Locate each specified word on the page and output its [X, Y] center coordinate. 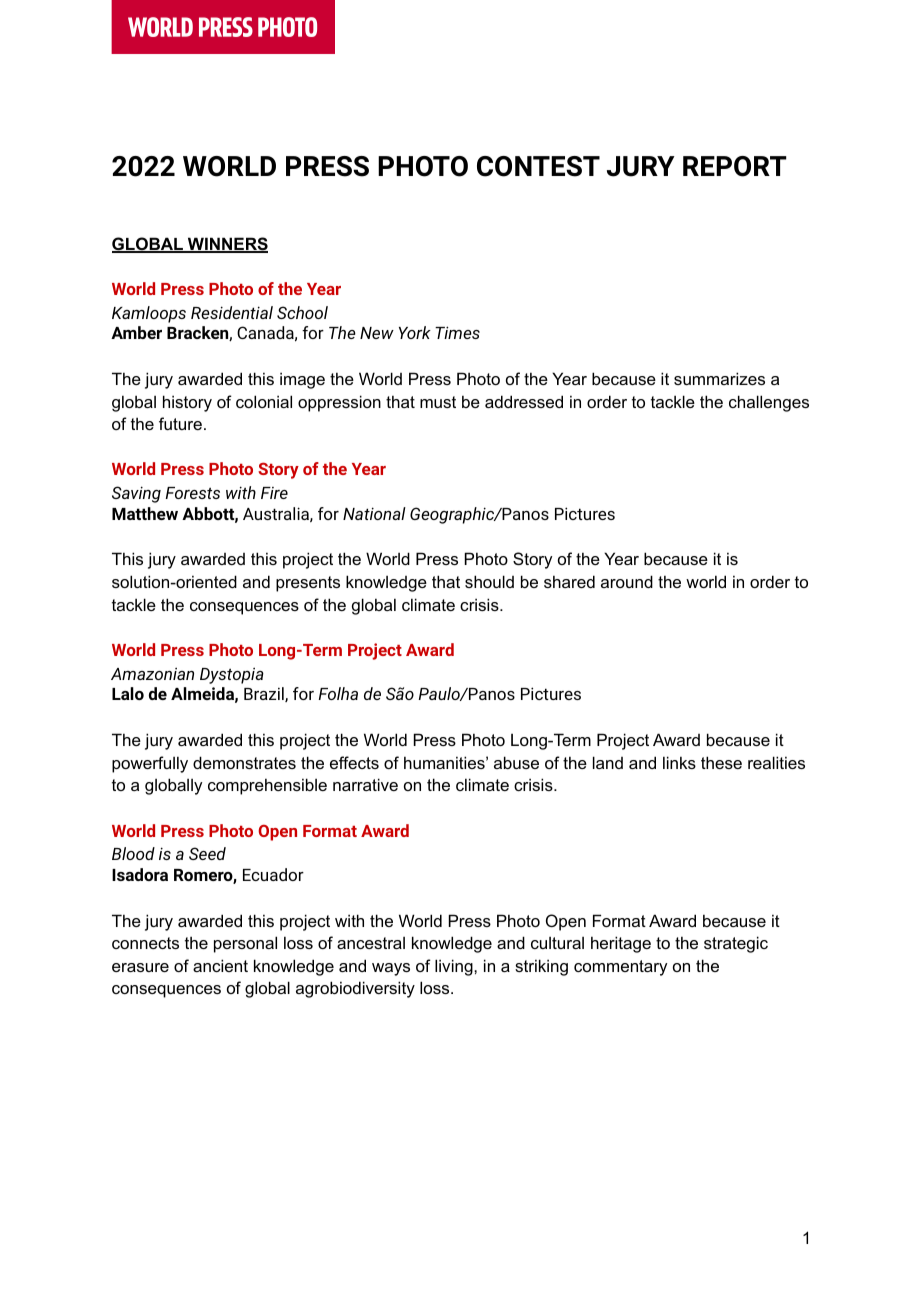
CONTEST [538, 166]
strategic [736, 944]
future [180, 423]
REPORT [735, 166]
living [455, 967]
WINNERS [227, 245]
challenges [769, 403]
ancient [220, 965]
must [438, 402]
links [679, 762]
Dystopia [232, 676]
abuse [516, 762]
